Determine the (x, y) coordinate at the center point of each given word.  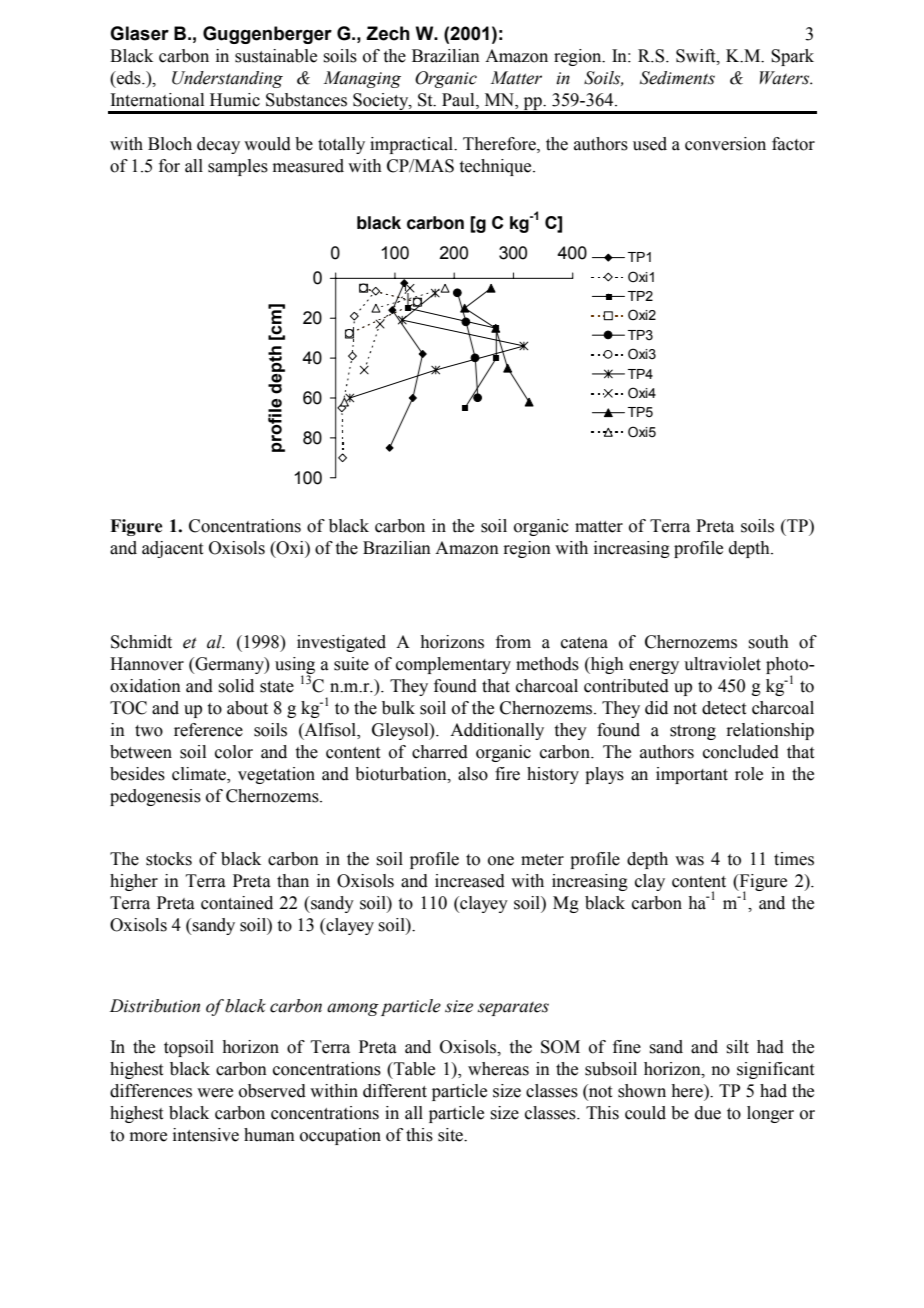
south (768, 642)
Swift (697, 56)
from (513, 642)
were (215, 1093)
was (689, 861)
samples (238, 167)
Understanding (227, 79)
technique (497, 167)
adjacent (172, 549)
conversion (725, 144)
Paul (459, 100)
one (501, 861)
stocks (169, 859)
